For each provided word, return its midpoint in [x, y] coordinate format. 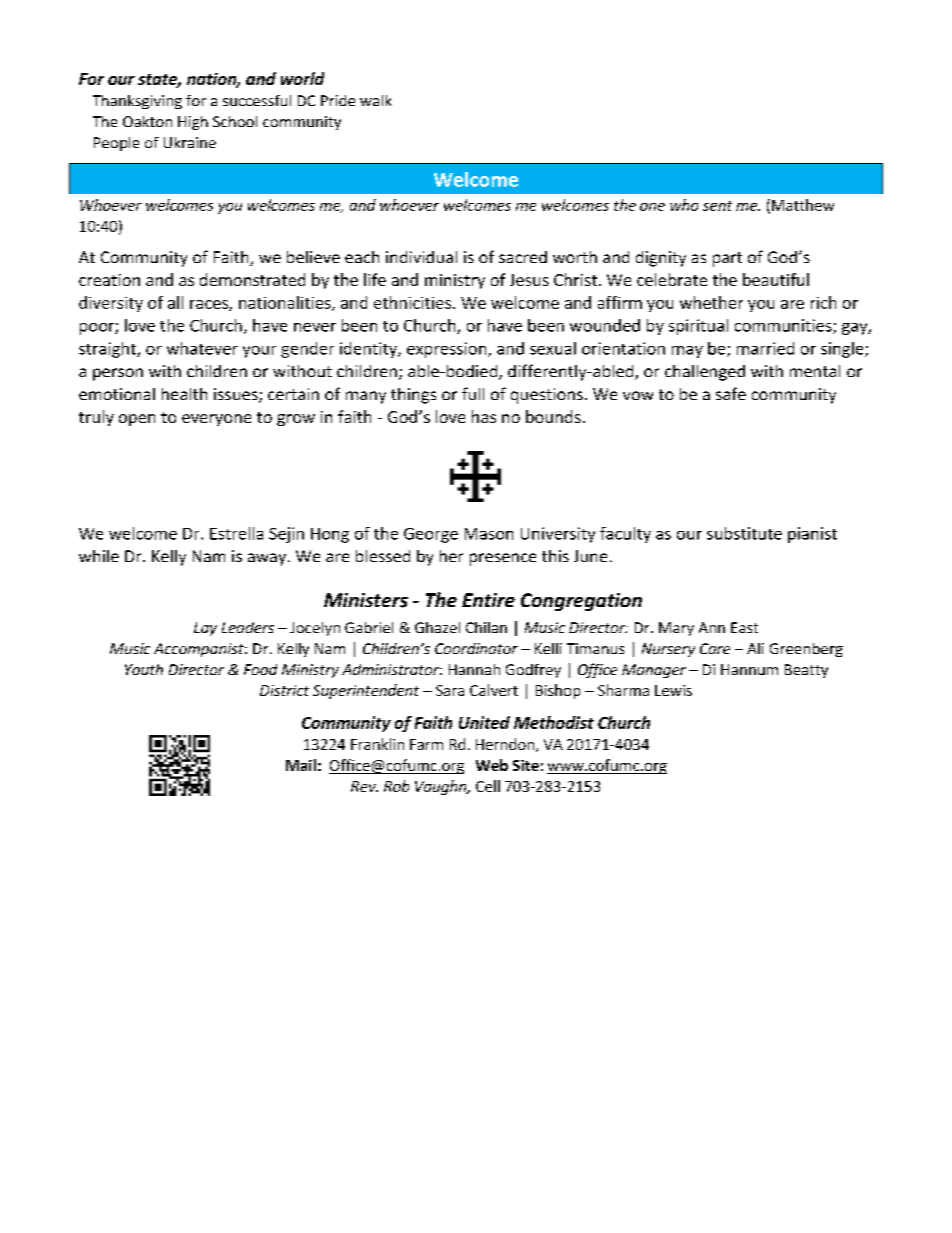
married [765, 348]
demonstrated [252, 279]
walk [375, 100]
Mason [489, 534]
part [727, 259]
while [99, 556]
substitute [744, 533]
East [744, 627]
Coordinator [476, 648]
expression [448, 350]
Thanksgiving [137, 102]
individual [421, 257]
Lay [205, 629]
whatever [202, 348]
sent [717, 206]
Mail [301, 765]
